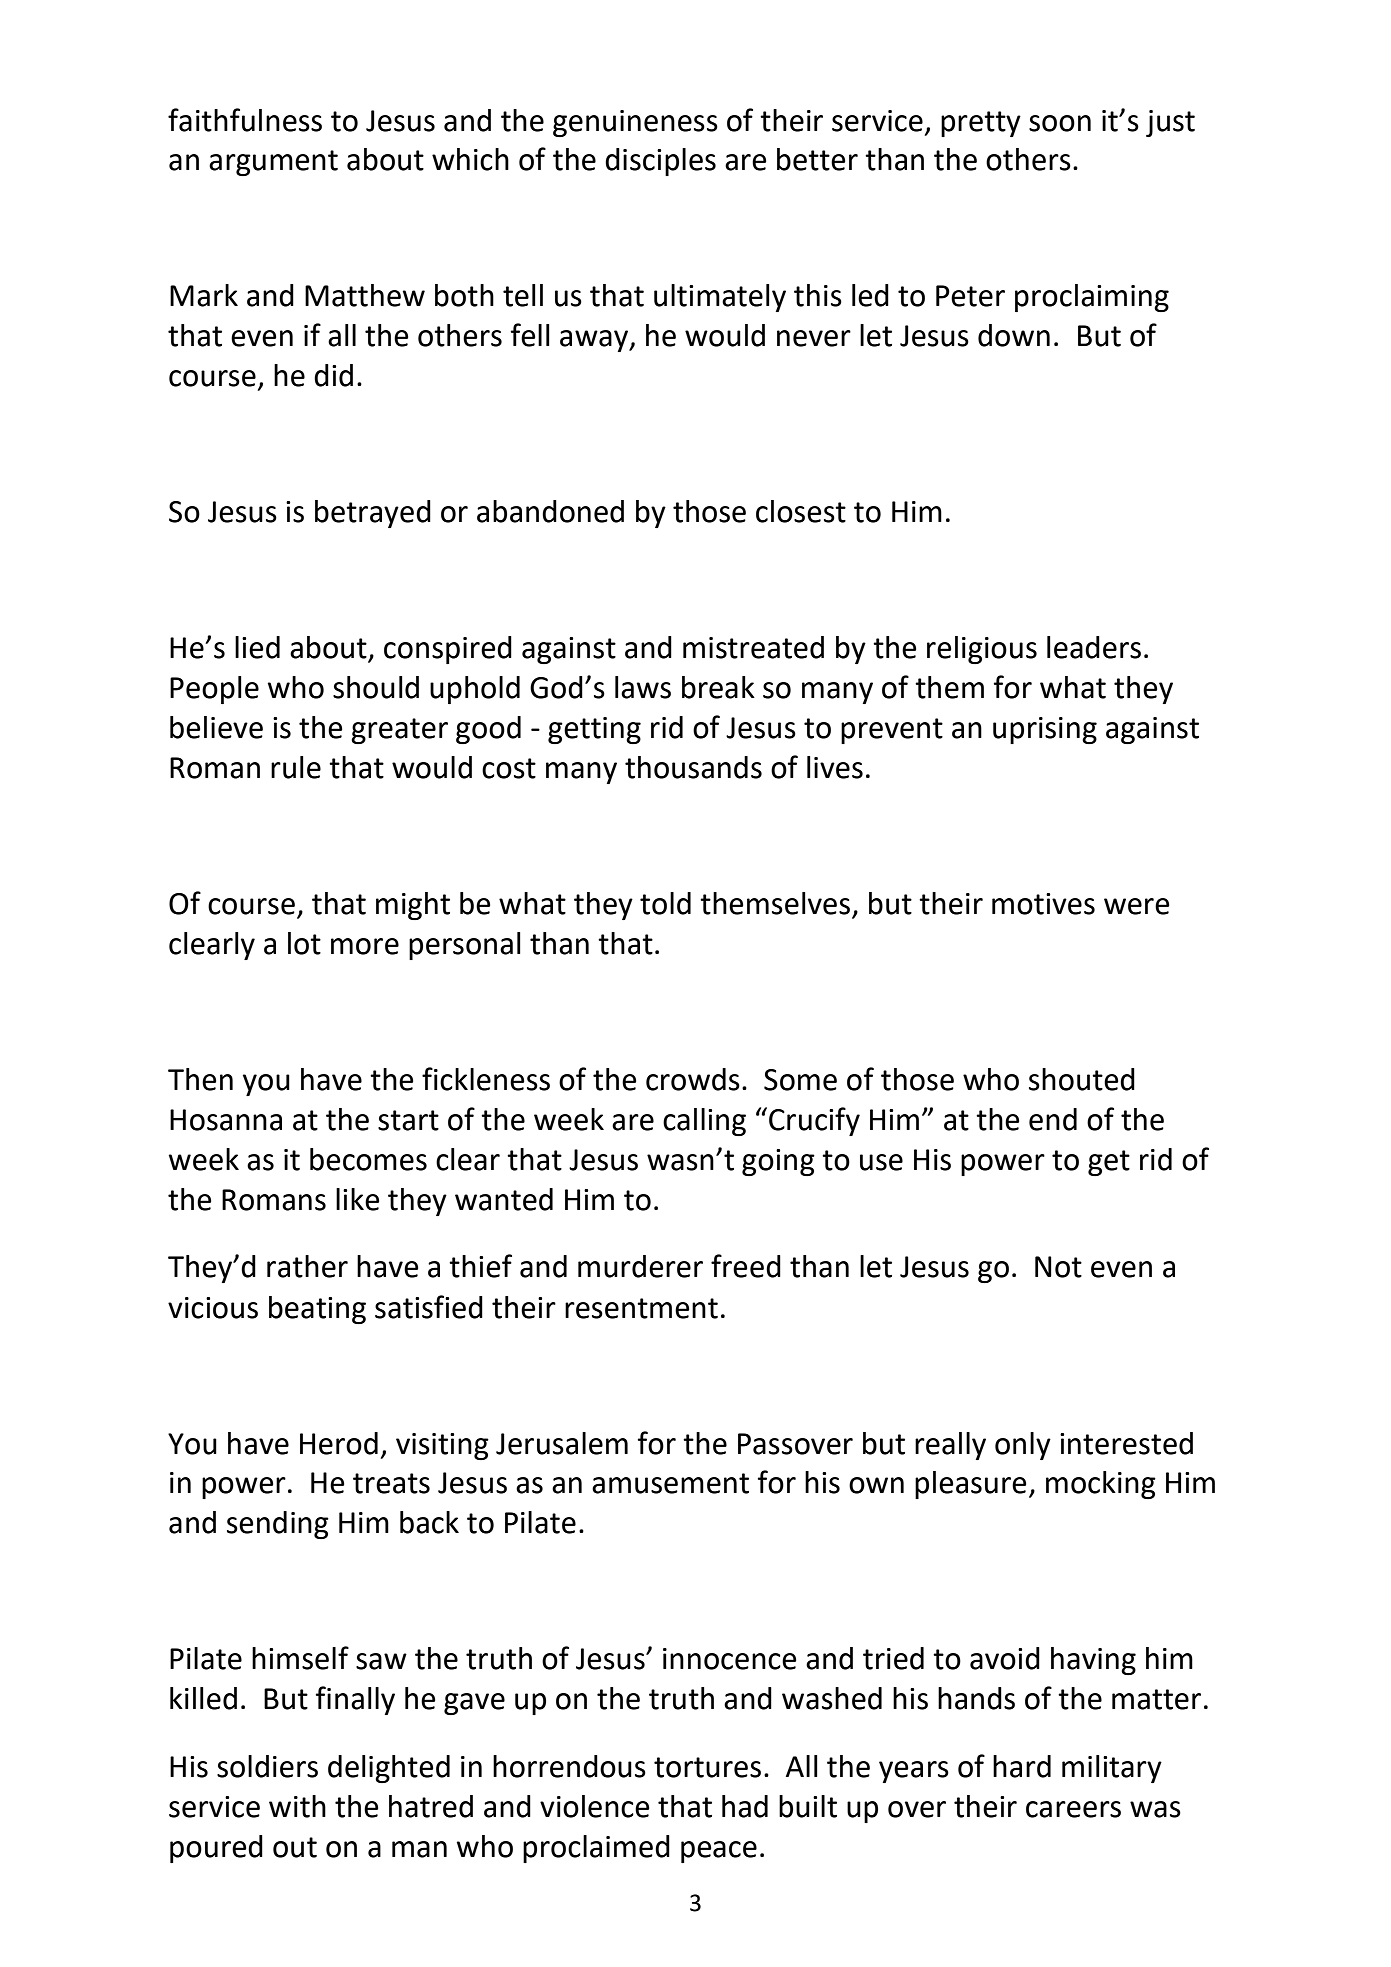 The image size is (1391, 1967). Describe the element at coordinates (1023, 1446) in the screenshot. I see `only` at that location.
